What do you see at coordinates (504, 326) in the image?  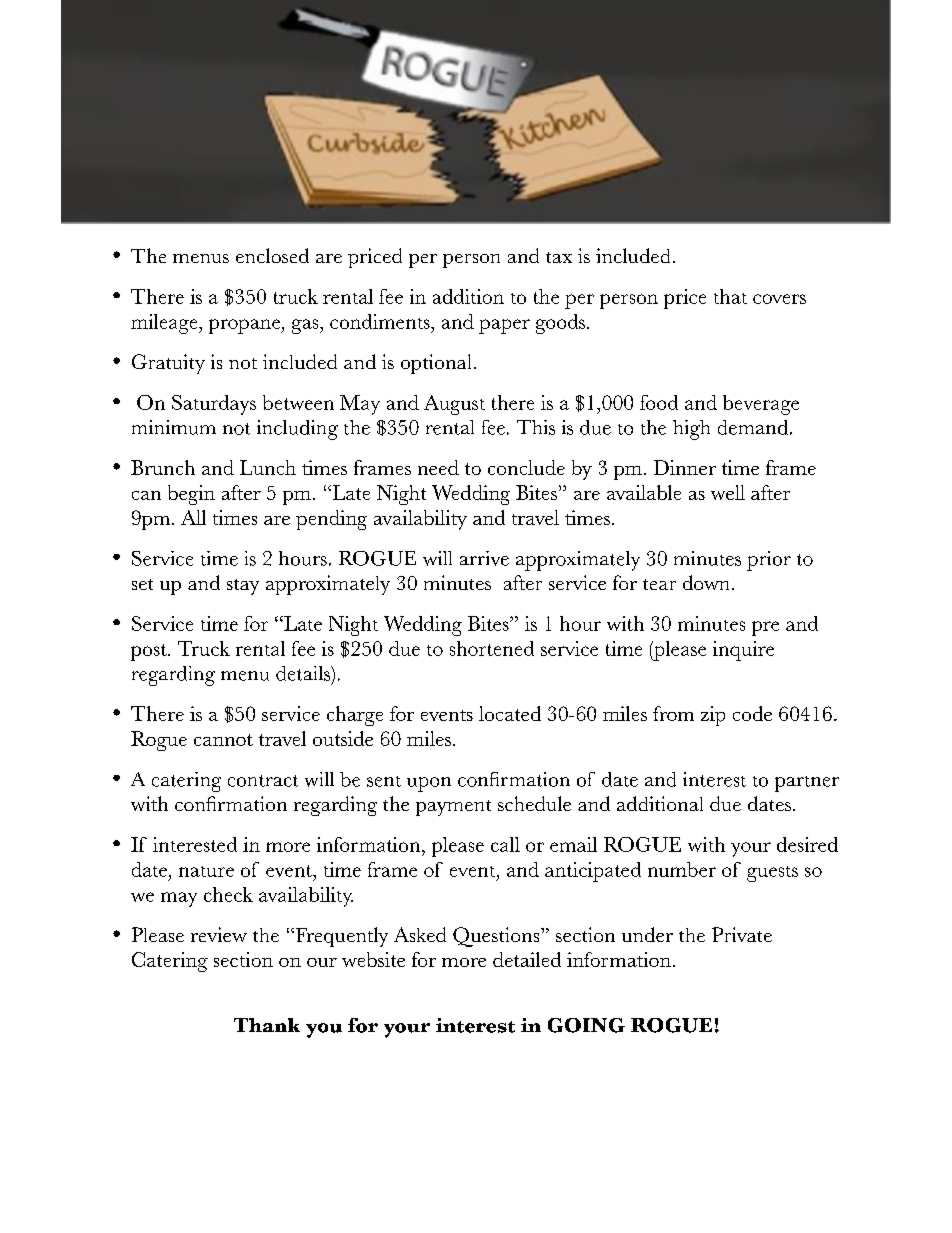 I see `paper` at bounding box center [504, 326].
